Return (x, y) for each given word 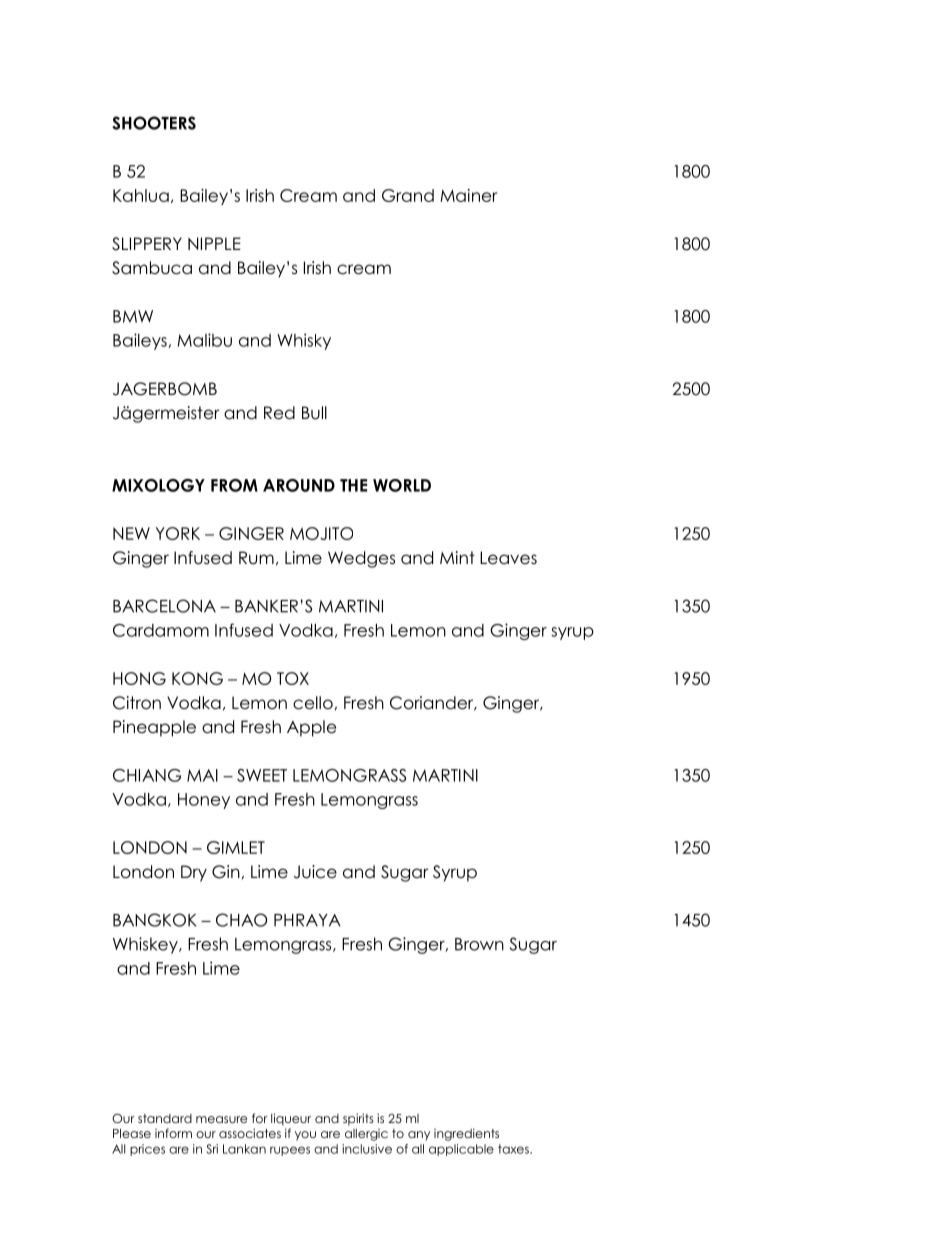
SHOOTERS (154, 123)
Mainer (468, 195)
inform (173, 1133)
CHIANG (147, 775)
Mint (457, 557)
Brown (479, 944)
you (305, 1136)
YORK (178, 533)
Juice (315, 872)
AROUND (299, 485)
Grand (408, 195)
